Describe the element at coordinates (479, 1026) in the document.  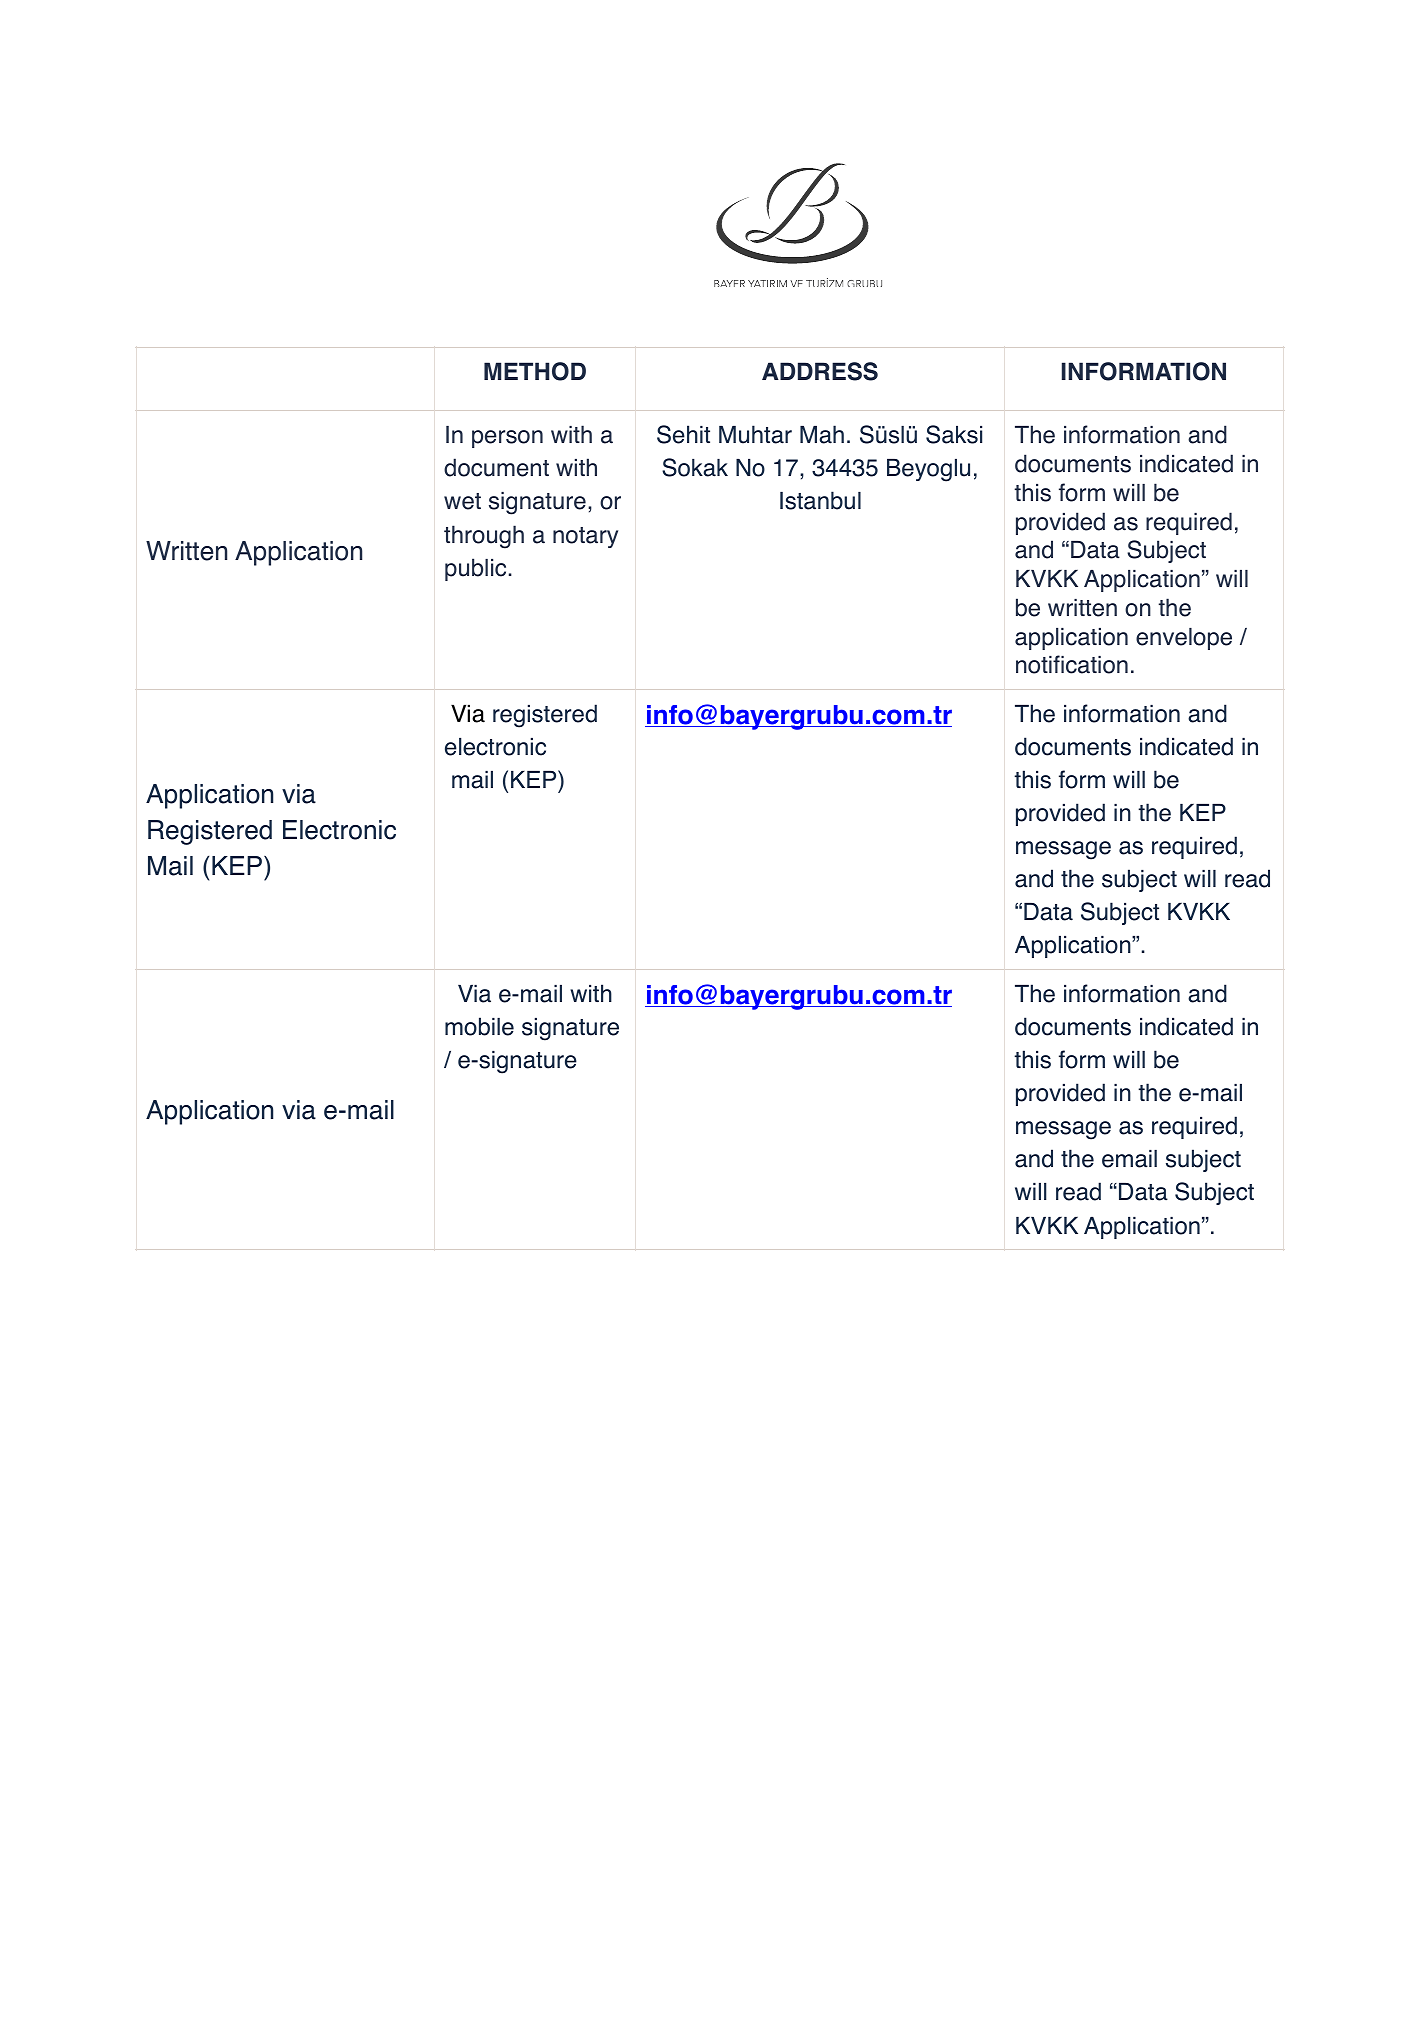
I see `mobile` at that location.
